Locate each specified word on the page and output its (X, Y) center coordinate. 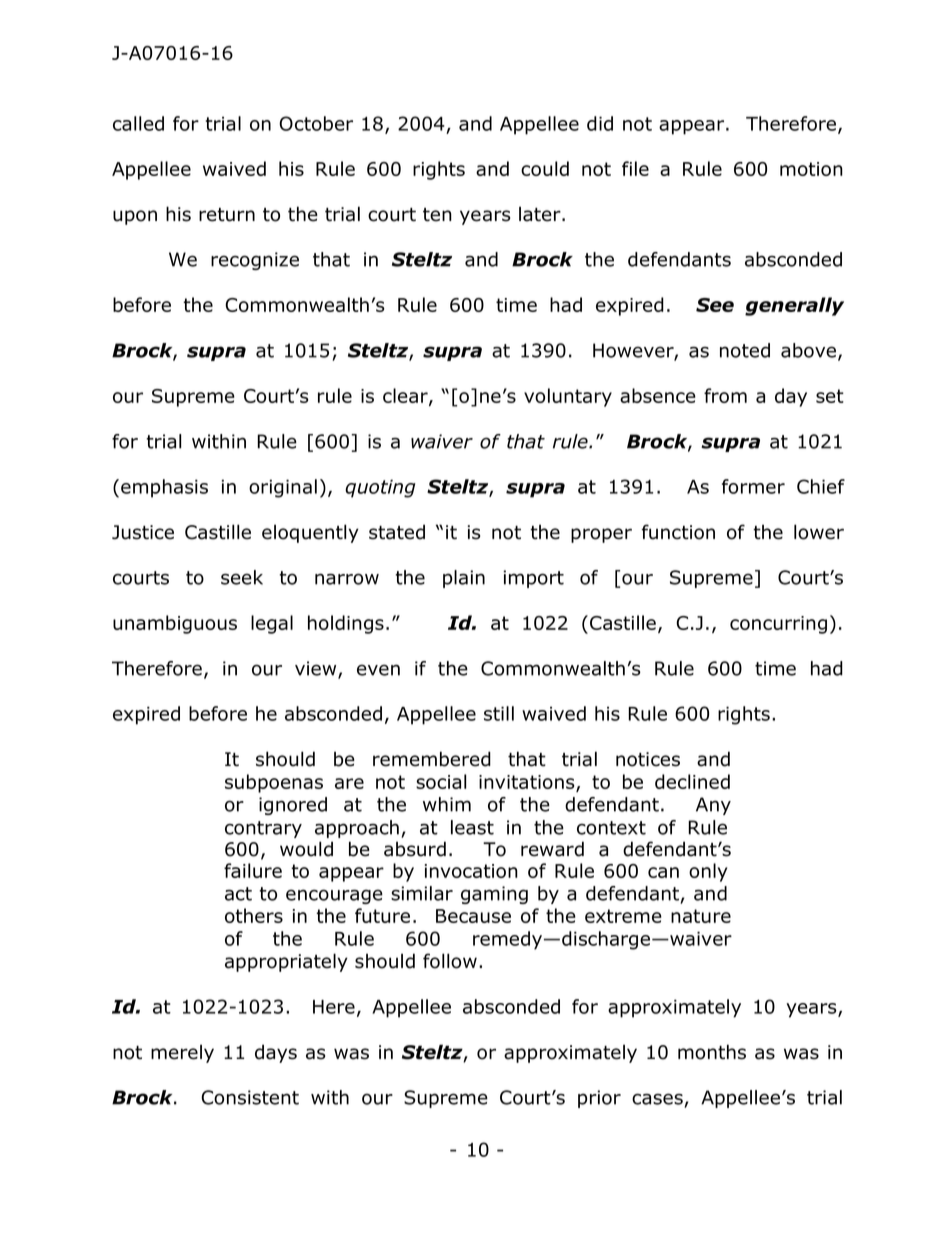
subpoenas (274, 783)
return (227, 215)
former (753, 486)
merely (182, 1053)
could (545, 168)
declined (692, 781)
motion (811, 169)
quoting (380, 488)
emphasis (164, 488)
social (441, 781)
